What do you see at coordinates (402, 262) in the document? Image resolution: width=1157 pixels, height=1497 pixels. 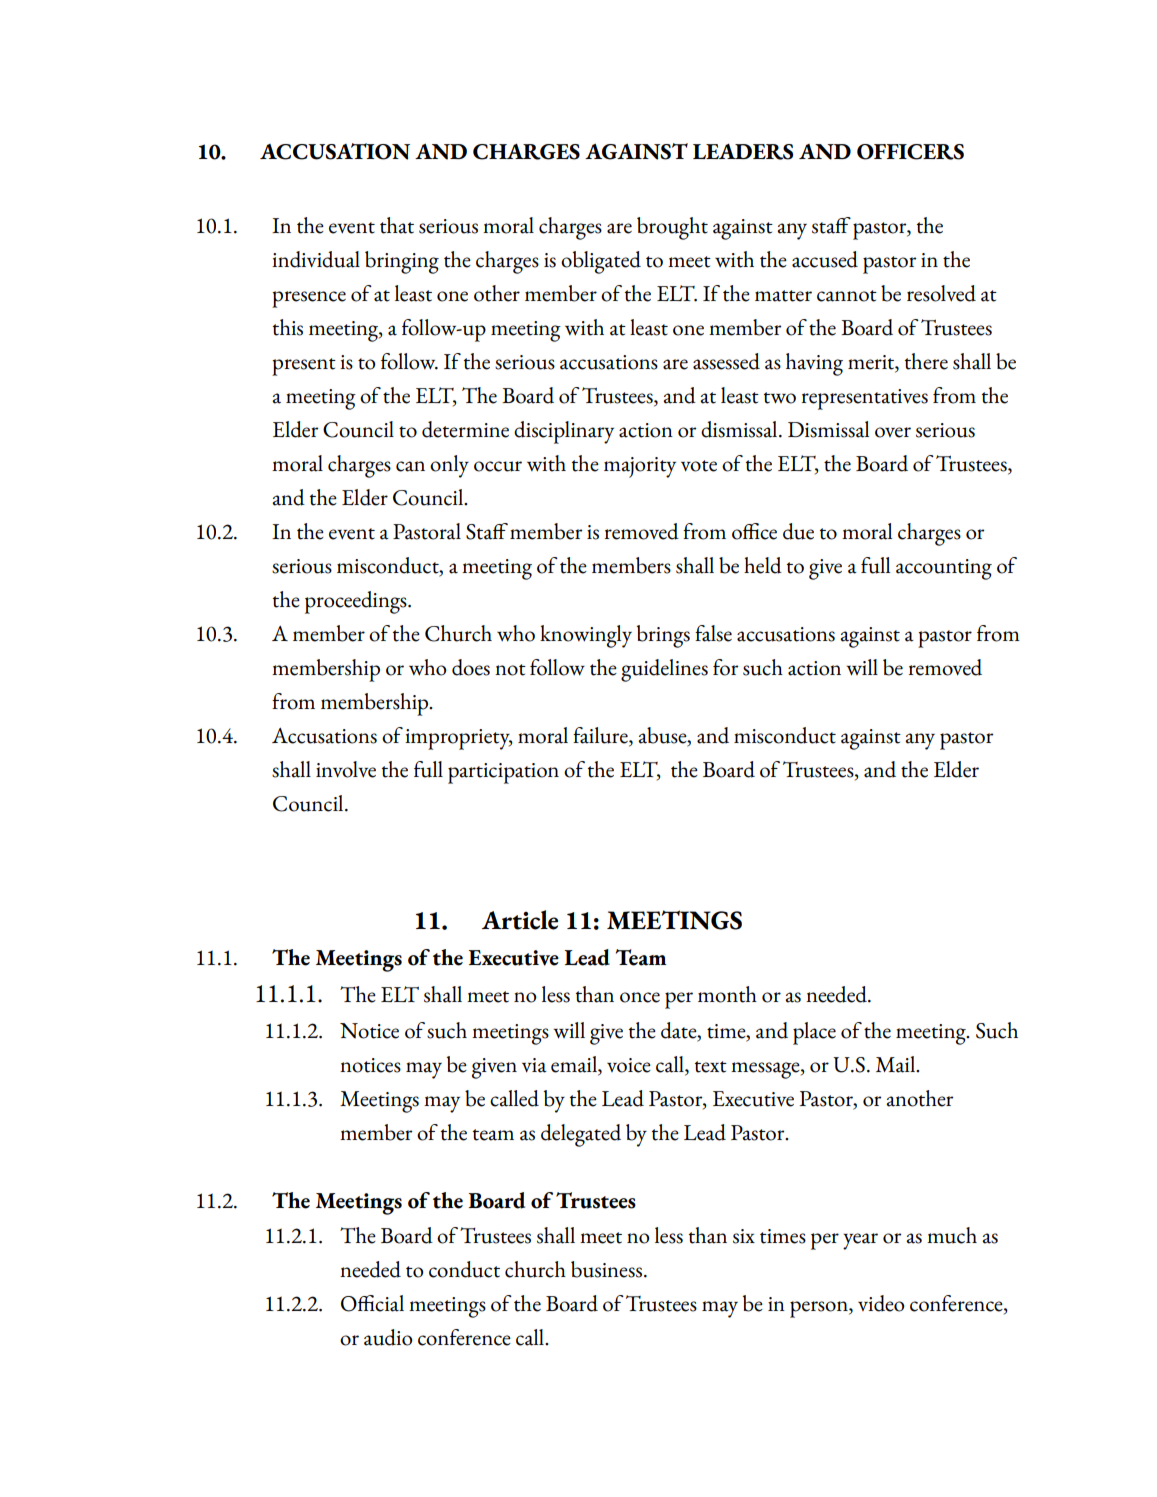 I see `bringing` at bounding box center [402, 262].
